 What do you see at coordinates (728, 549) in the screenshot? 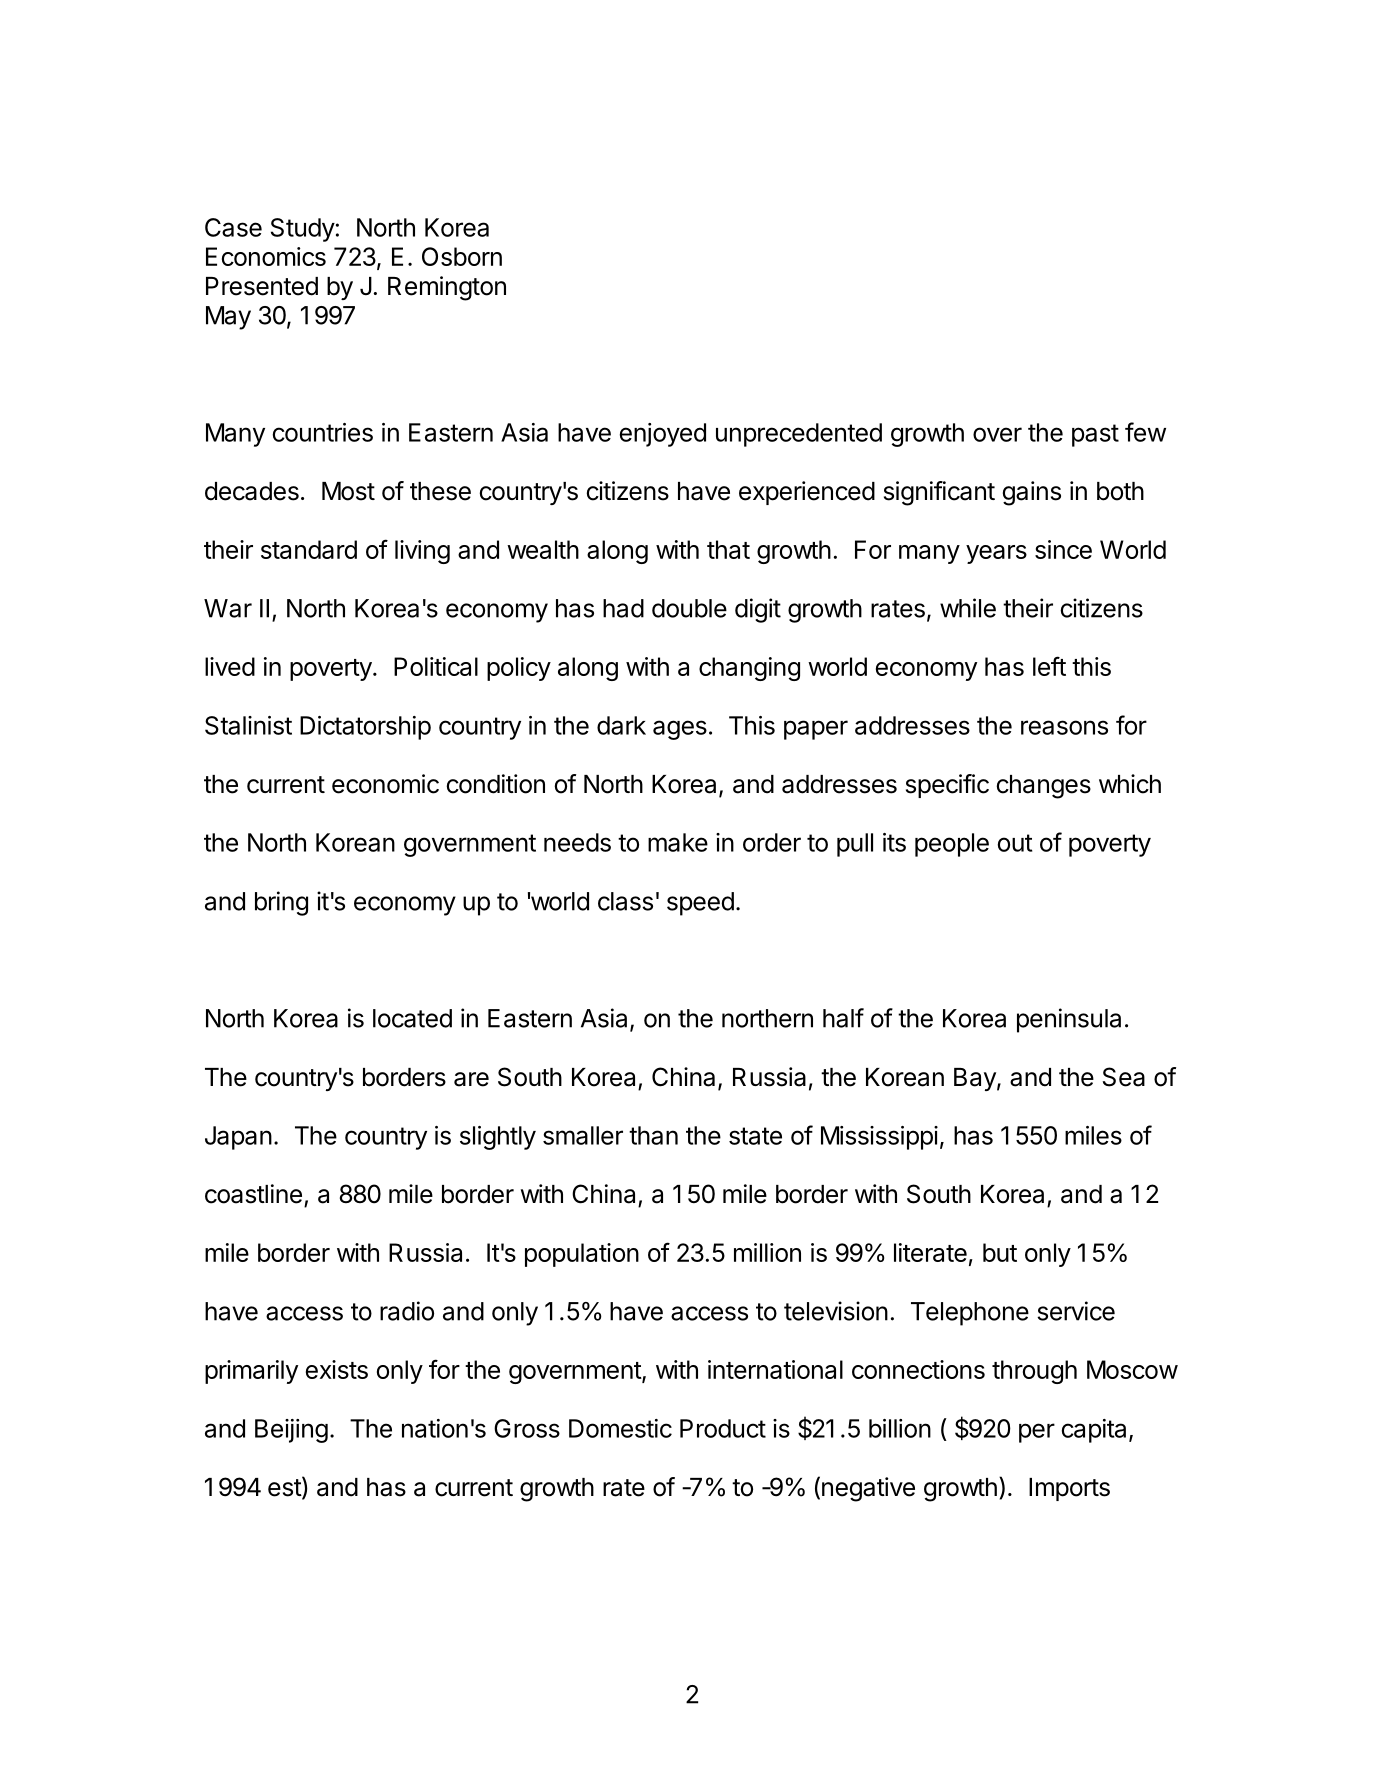
I see `that` at bounding box center [728, 549].
